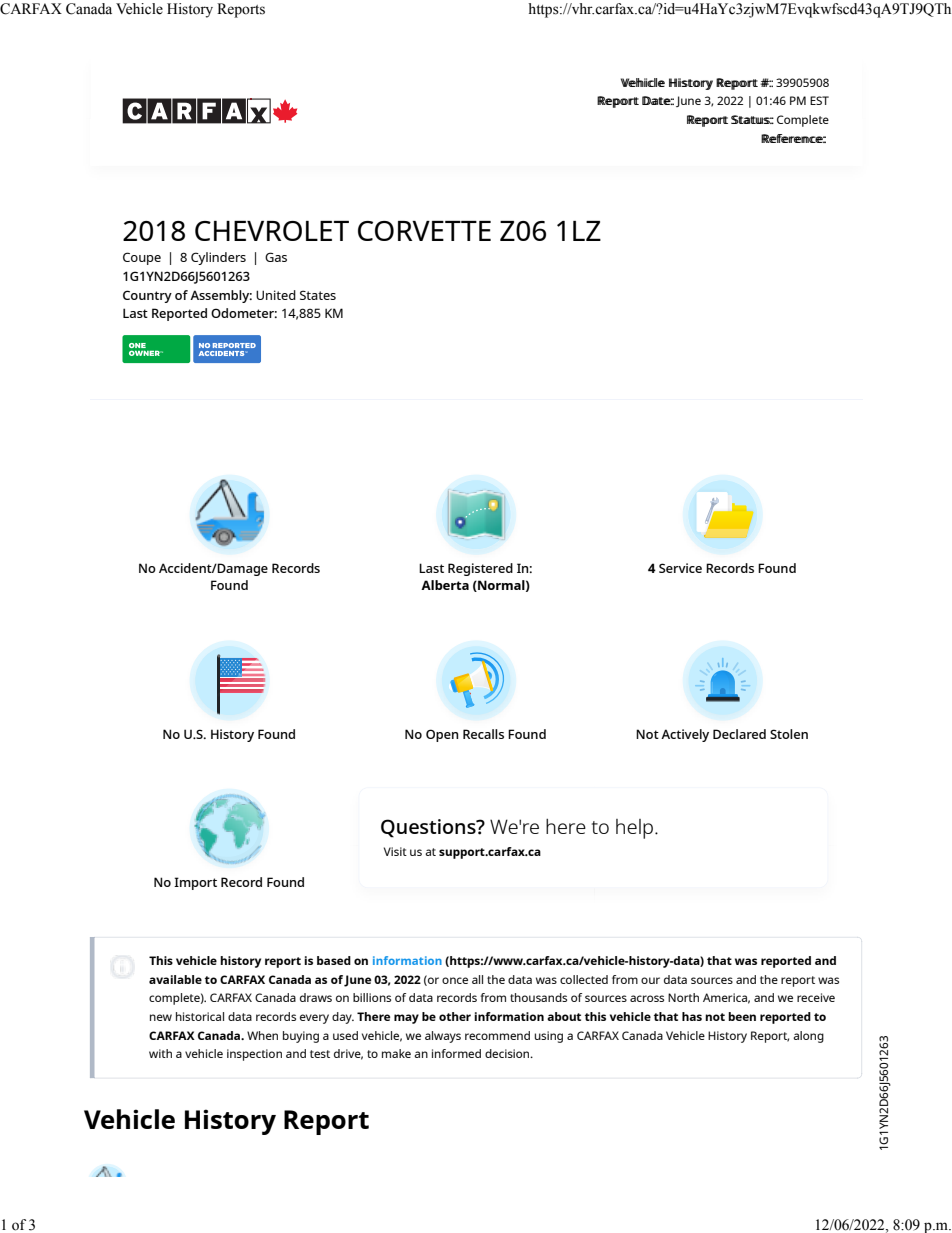 This screenshot has width=952, height=1233. What do you see at coordinates (497, 1035) in the screenshot?
I see `recommend` at bounding box center [497, 1035].
